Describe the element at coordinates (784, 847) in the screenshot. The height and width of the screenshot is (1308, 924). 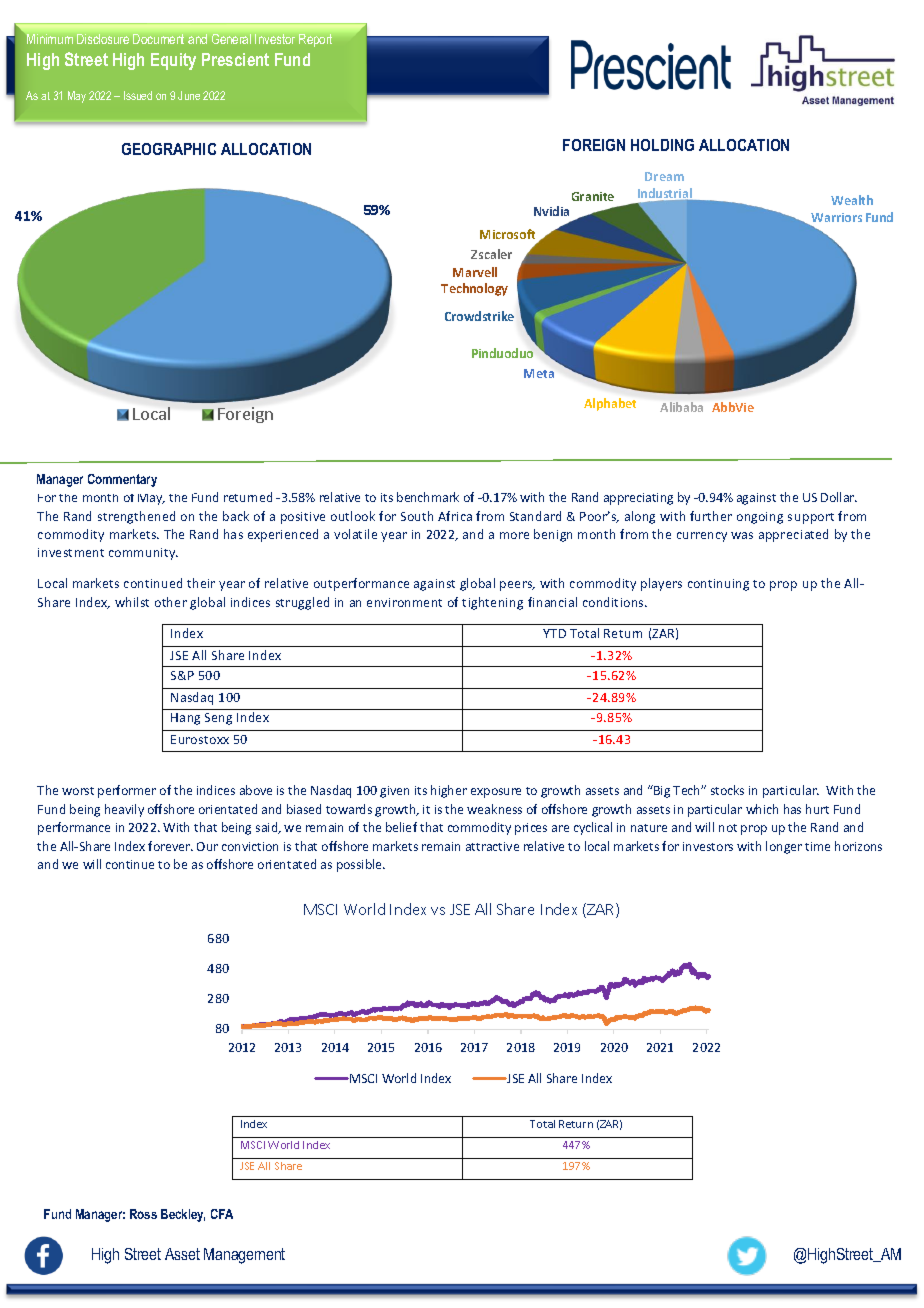
I see `longer` at that location.
